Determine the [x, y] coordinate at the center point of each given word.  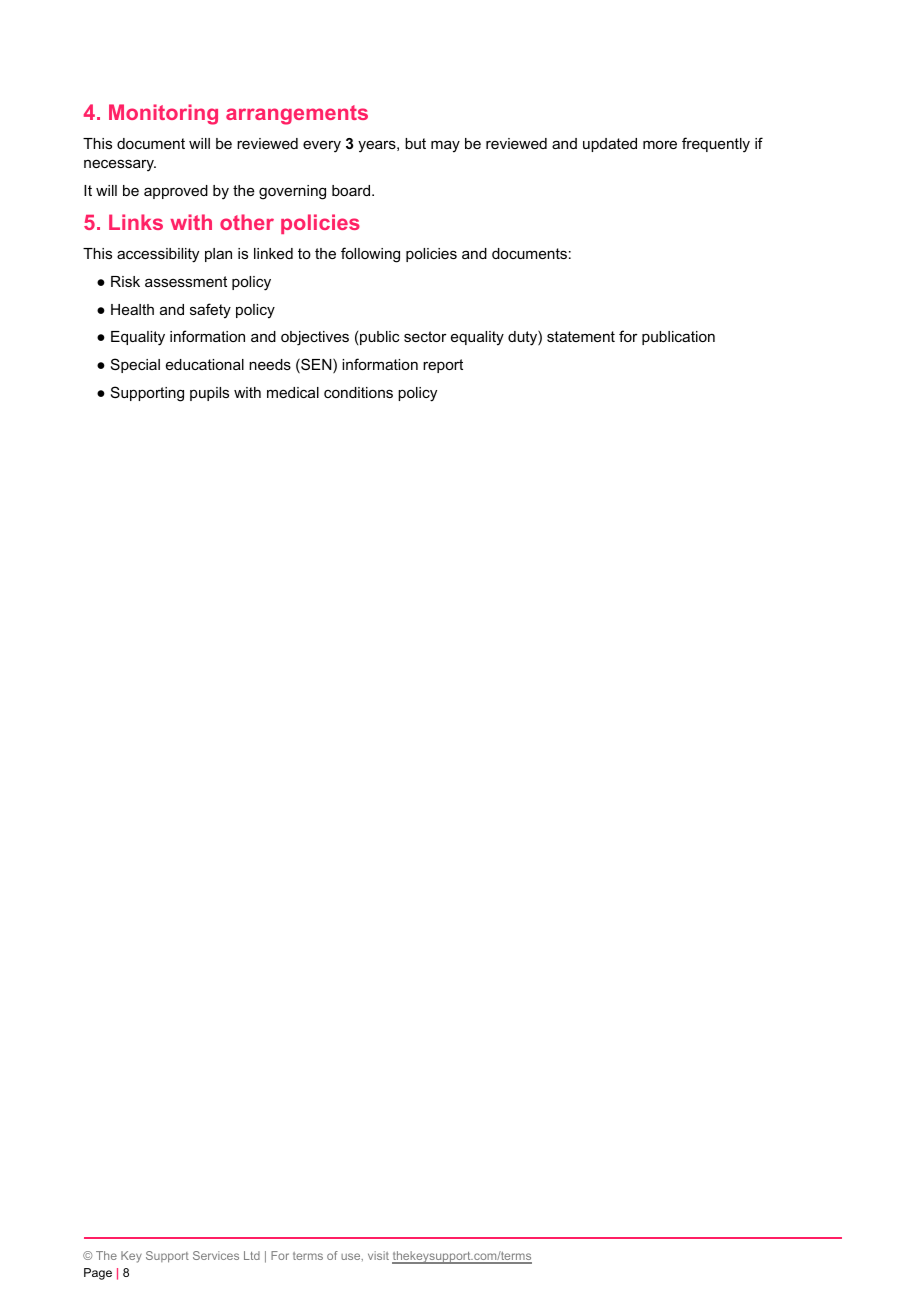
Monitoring [163, 114]
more [660, 144]
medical [293, 392]
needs [270, 364]
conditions [358, 392]
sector [425, 336]
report [443, 366]
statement [581, 336]
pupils [209, 394]
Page [98, 1274]
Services [216, 1255]
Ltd [252, 1255]
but [415, 143]
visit [378, 1255]
